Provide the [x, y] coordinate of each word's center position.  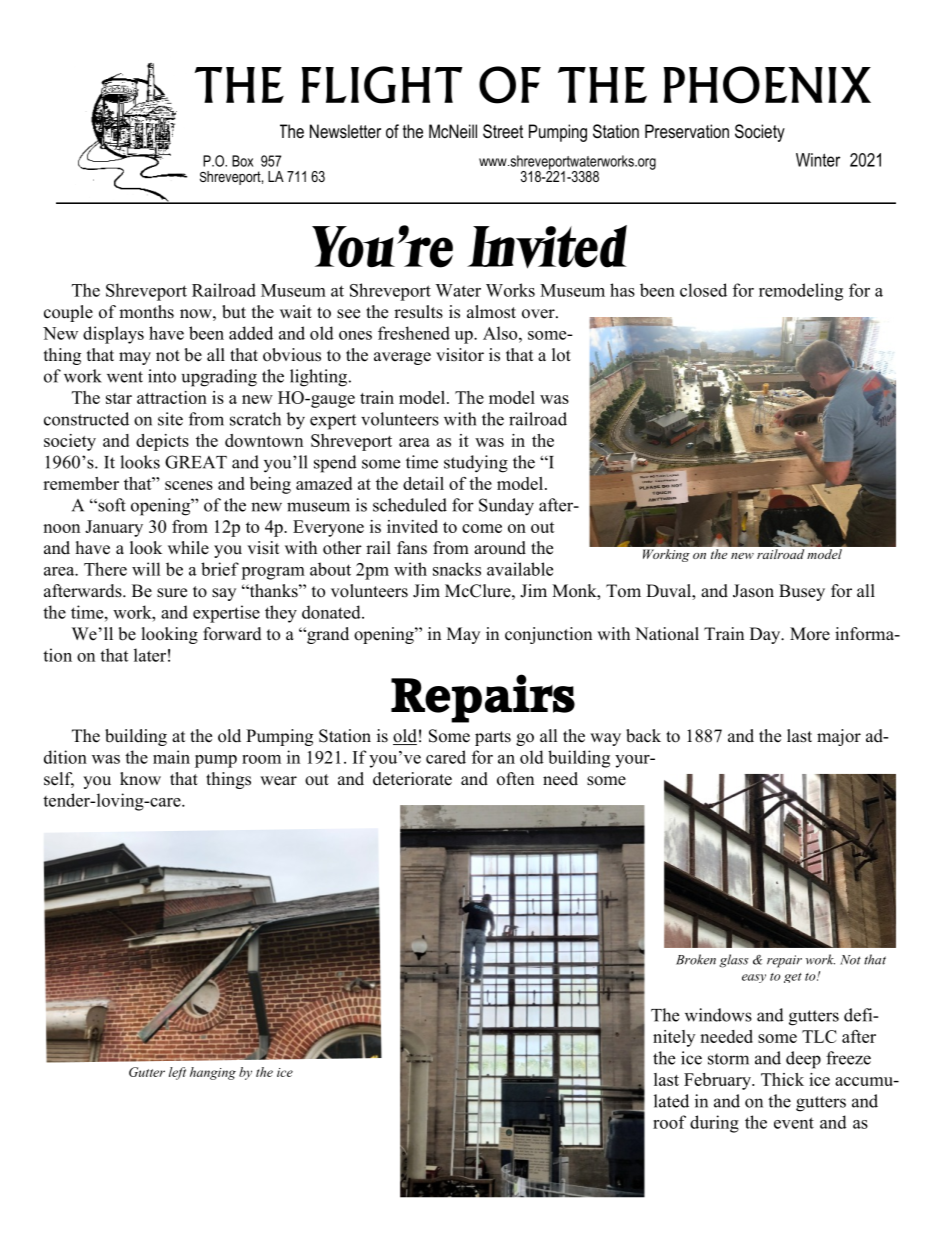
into [162, 376]
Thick [782, 1079]
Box [242, 161]
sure [172, 593]
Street [503, 131]
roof [669, 1122]
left [177, 1073]
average [402, 358]
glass [734, 961]
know [140, 779]
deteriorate [412, 779]
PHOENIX [767, 85]
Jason [753, 591]
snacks [457, 569]
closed [703, 290]
